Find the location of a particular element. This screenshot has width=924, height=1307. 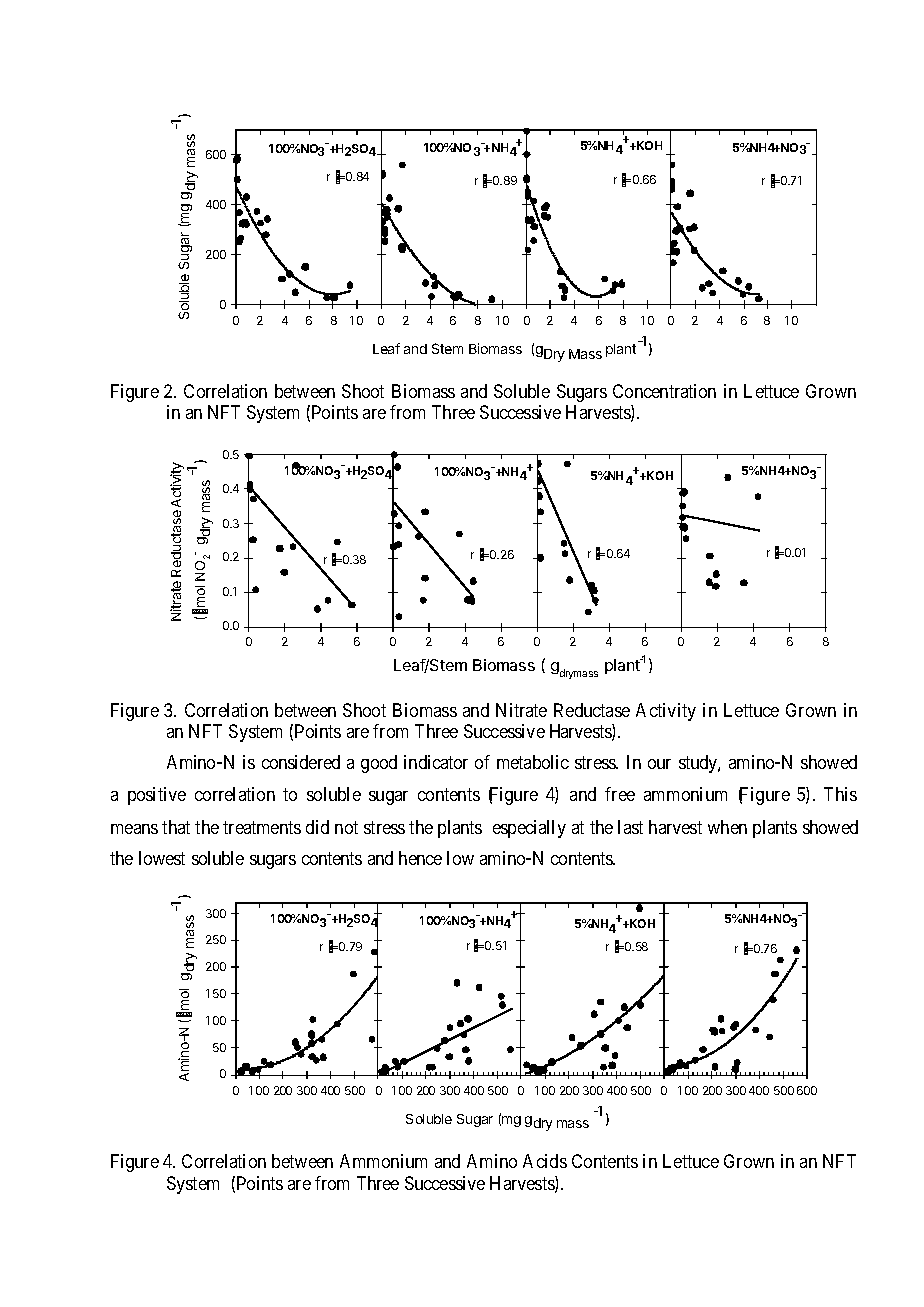

our is located at coordinates (659, 764).
